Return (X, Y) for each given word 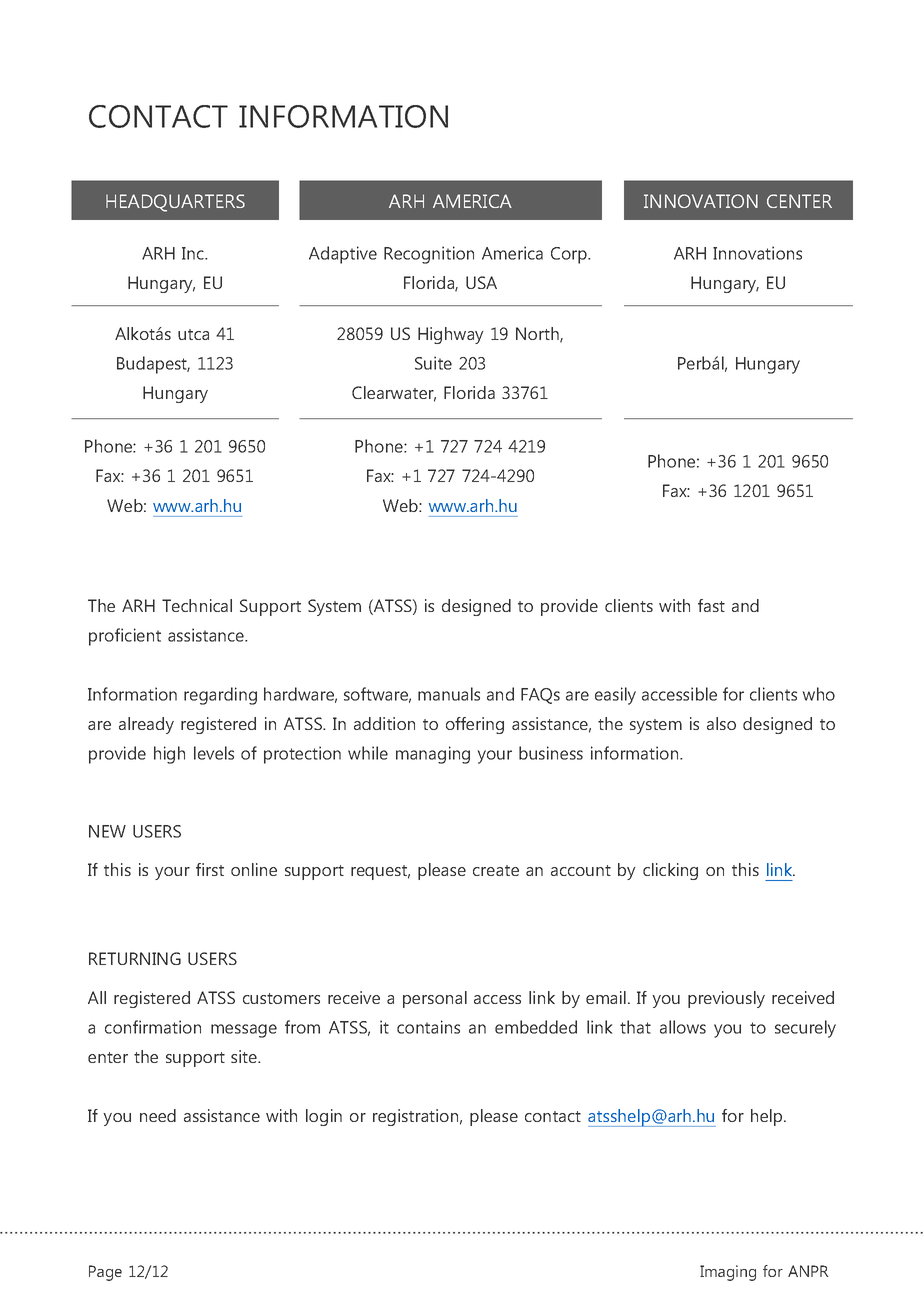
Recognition (429, 255)
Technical (197, 605)
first (210, 869)
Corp (570, 255)
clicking (670, 871)
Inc (194, 253)
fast (711, 605)
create (496, 870)
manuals (449, 694)
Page (105, 1273)
